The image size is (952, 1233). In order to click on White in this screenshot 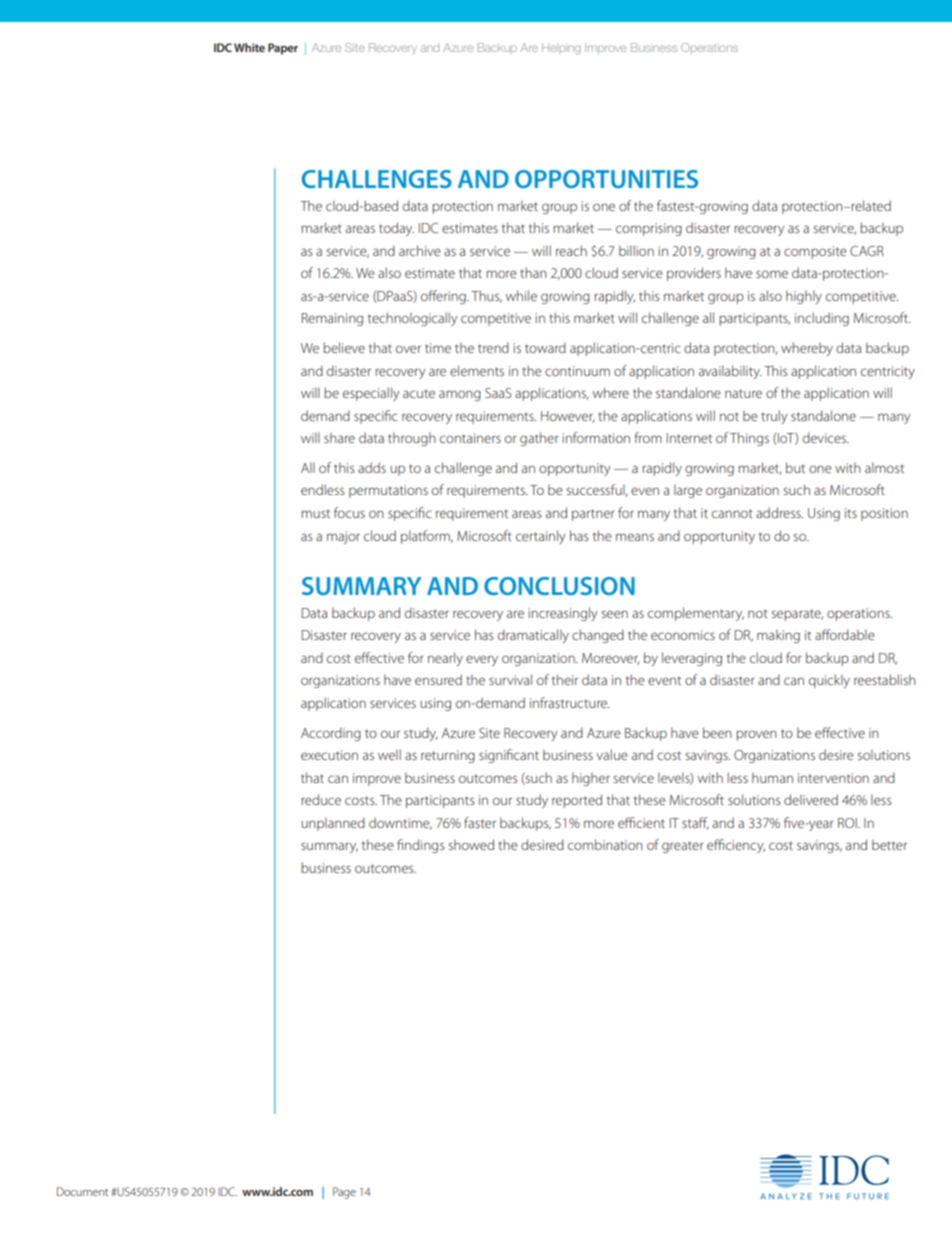, I will do `click(249, 47)`.
